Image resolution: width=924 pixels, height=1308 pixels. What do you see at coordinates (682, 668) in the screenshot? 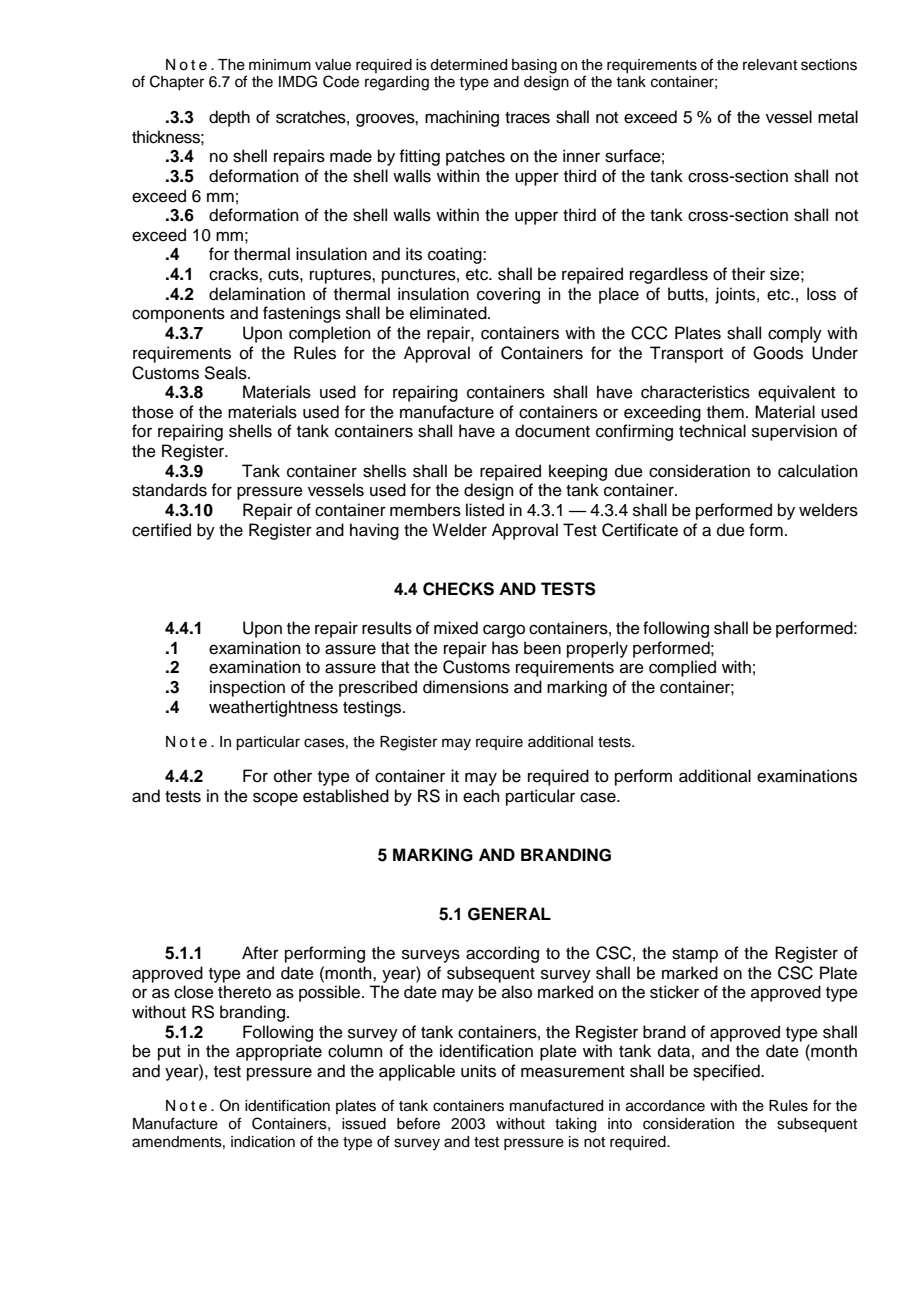
I see `complied` at bounding box center [682, 668].
